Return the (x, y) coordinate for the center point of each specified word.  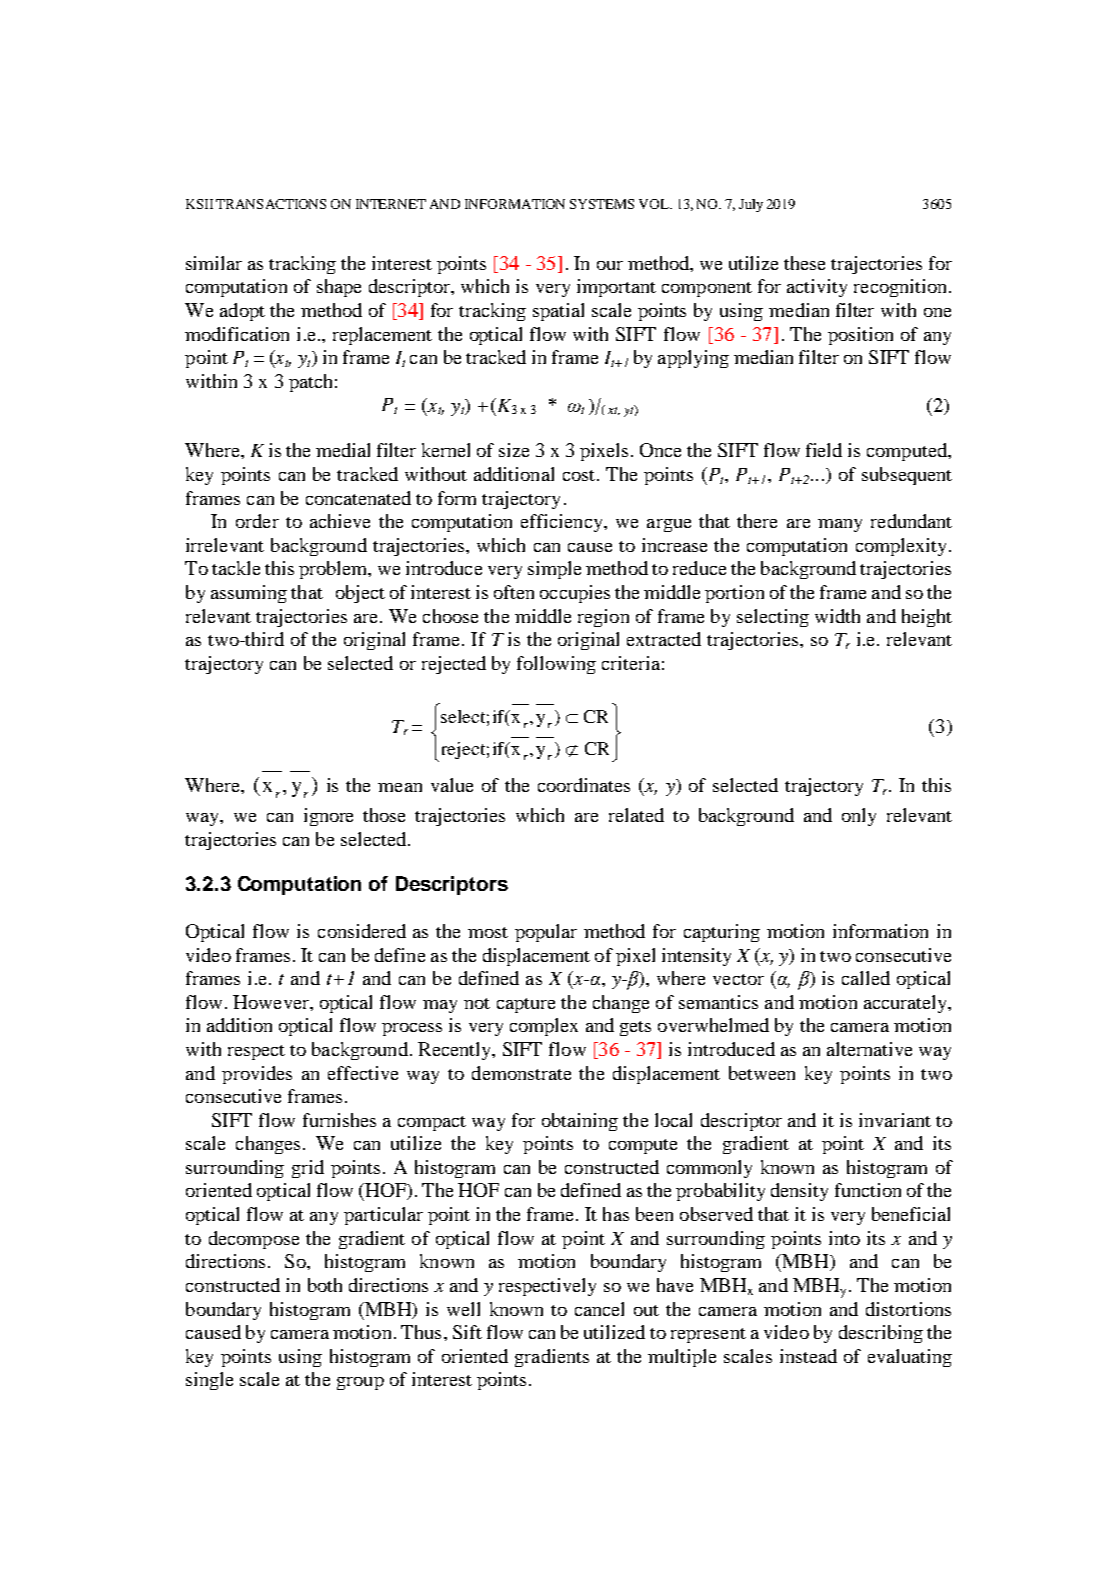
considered (362, 931)
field (824, 450)
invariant (895, 1120)
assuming (249, 594)
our (610, 265)
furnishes (339, 1120)
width (837, 616)
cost (579, 475)
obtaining (580, 1122)
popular (546, 933)
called (866, 978)
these (804, 263)
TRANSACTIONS (271, 204)
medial (343, 450)
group (360, 1383)
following (556, 665)
